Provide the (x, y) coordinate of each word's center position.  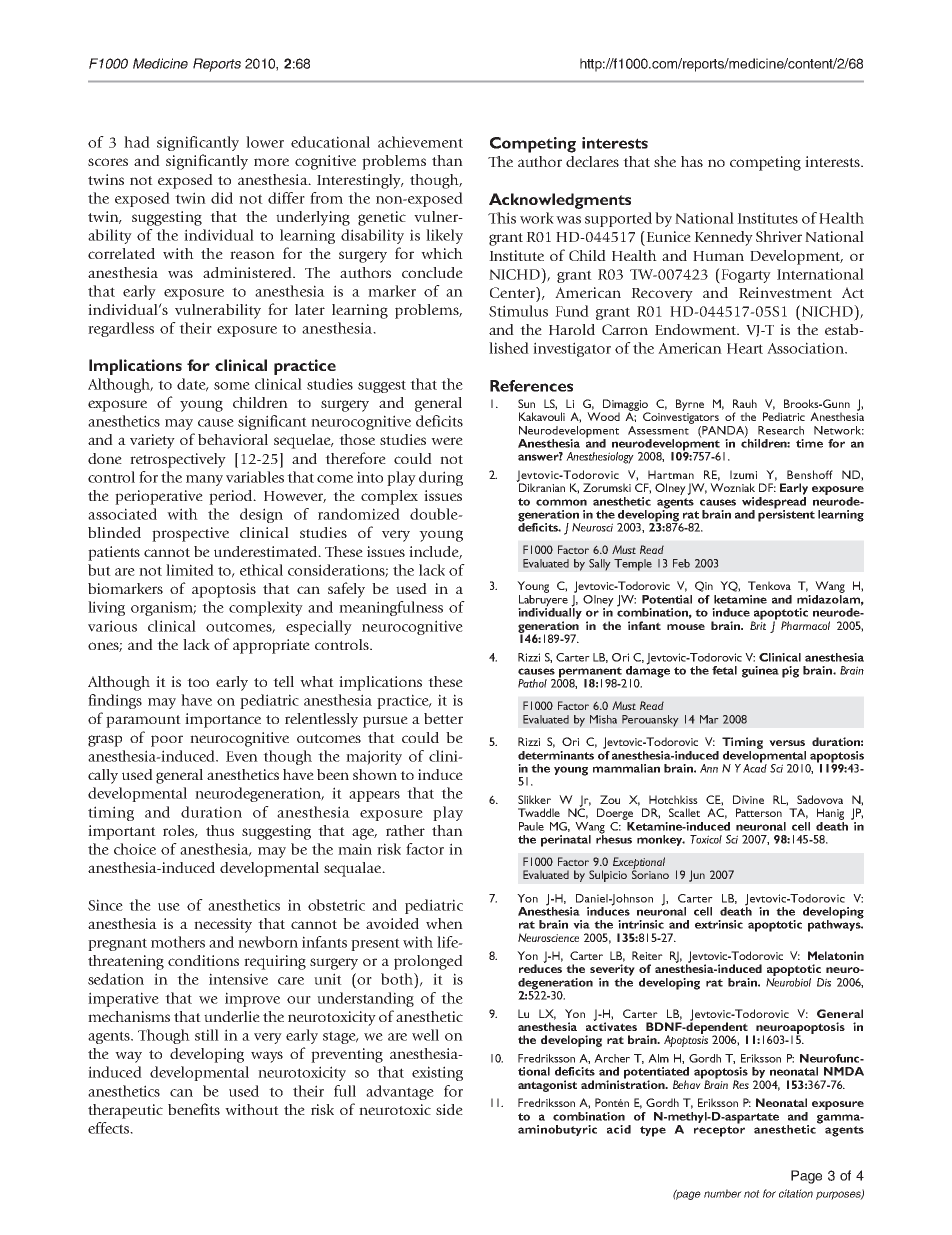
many (204, 480)
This (502, 218)
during (441, 478)
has (692, 161)
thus (220, 830)
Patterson (759, 812)
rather (405, 830)
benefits (194, 1109)
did (222, 198)
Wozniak (732, 487)
